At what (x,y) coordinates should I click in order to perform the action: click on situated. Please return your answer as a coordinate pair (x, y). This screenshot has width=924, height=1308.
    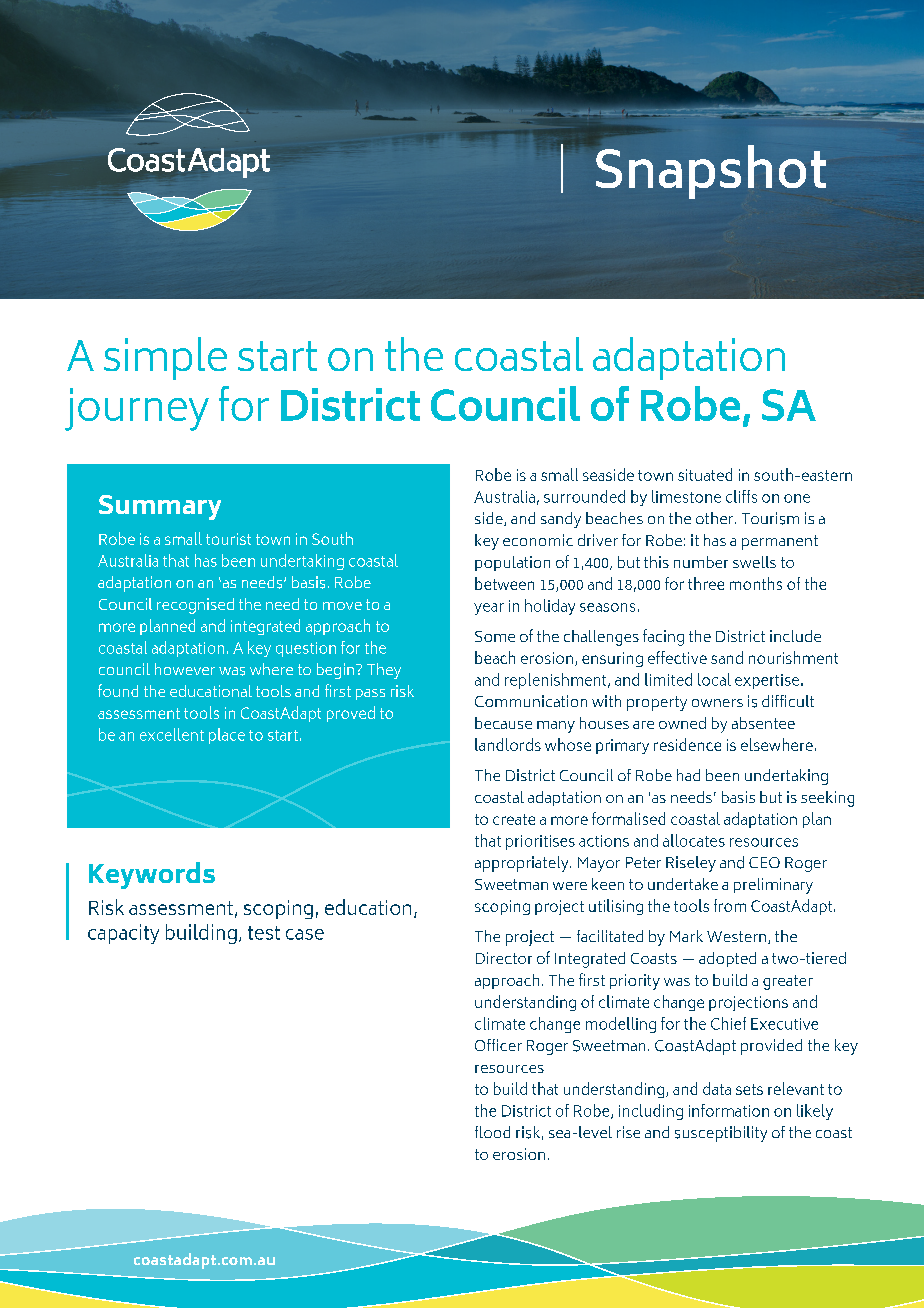
    Looking at the image, I should click on (705, 474).
